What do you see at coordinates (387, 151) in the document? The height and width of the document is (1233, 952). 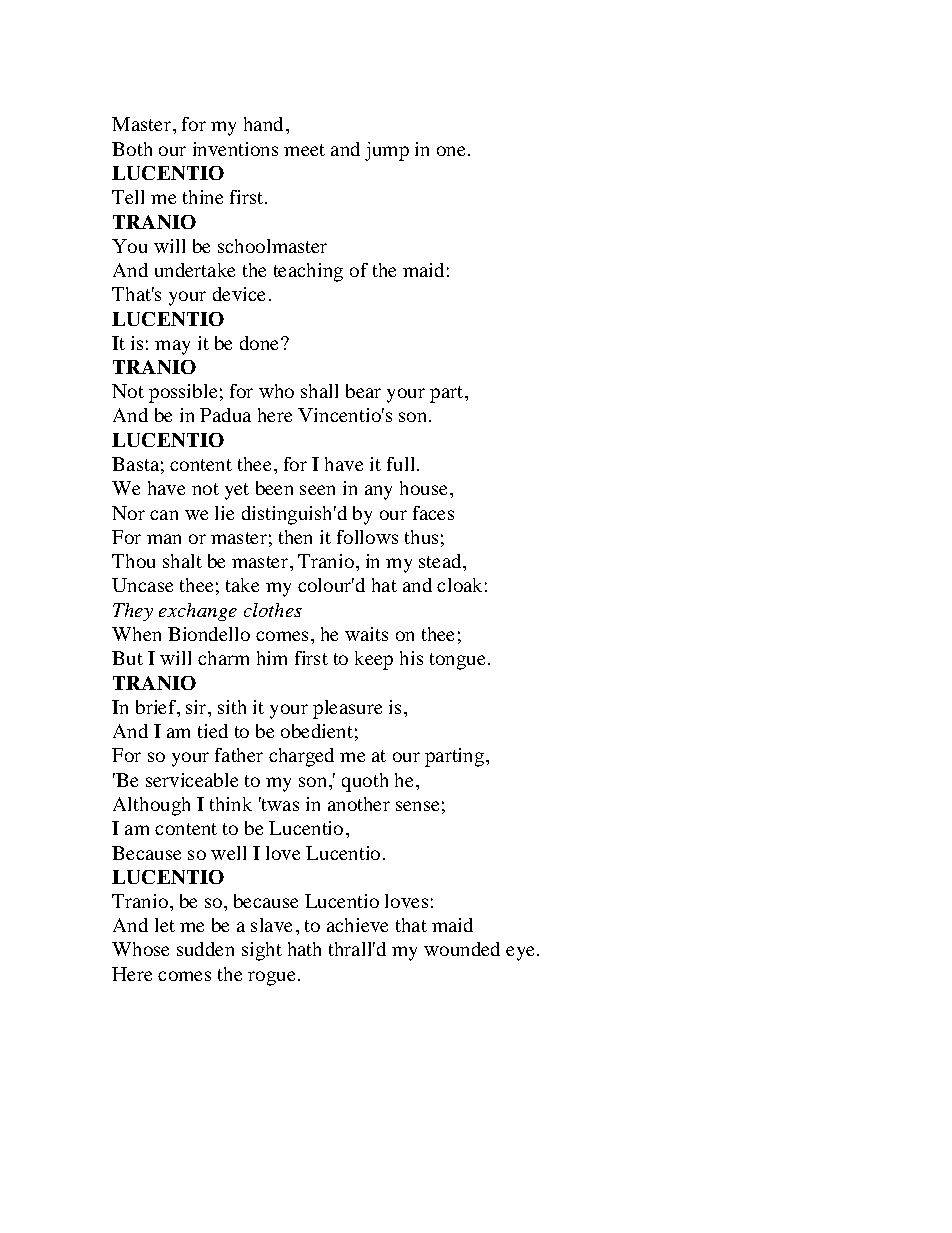 I see `jump` at bounding box center [387, 151].
